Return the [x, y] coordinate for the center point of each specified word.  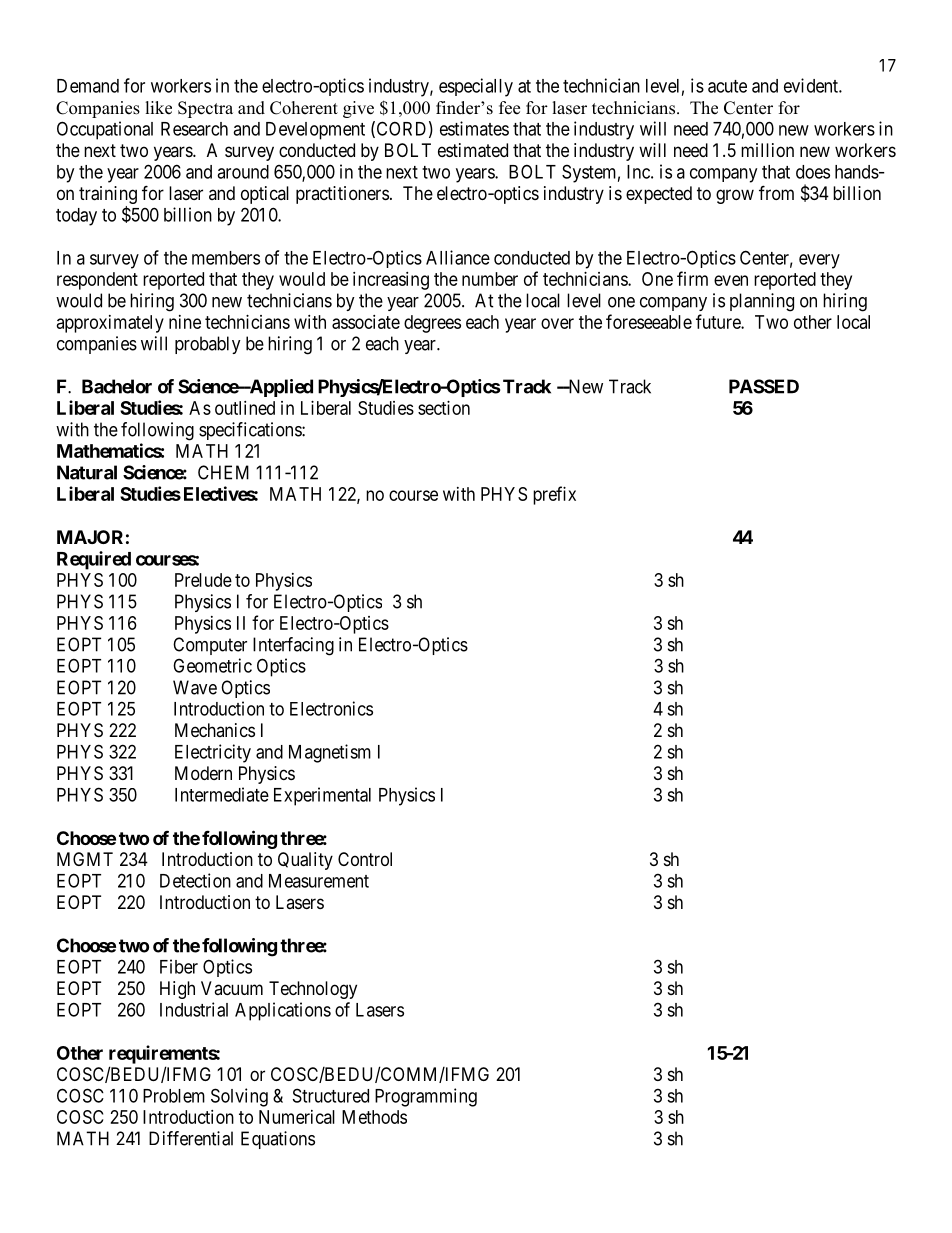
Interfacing [293, 646]
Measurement [319, 881]
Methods [374, 1117]
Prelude [203, 580]
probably [208, 345]
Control [365, 859]
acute [727, 86]
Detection [195, 880]
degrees [432, 324]
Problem [174, 1096]
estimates [474, 128]
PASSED [764, 386]
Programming [426, 1097]
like [159, 108]
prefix [554, 495]
